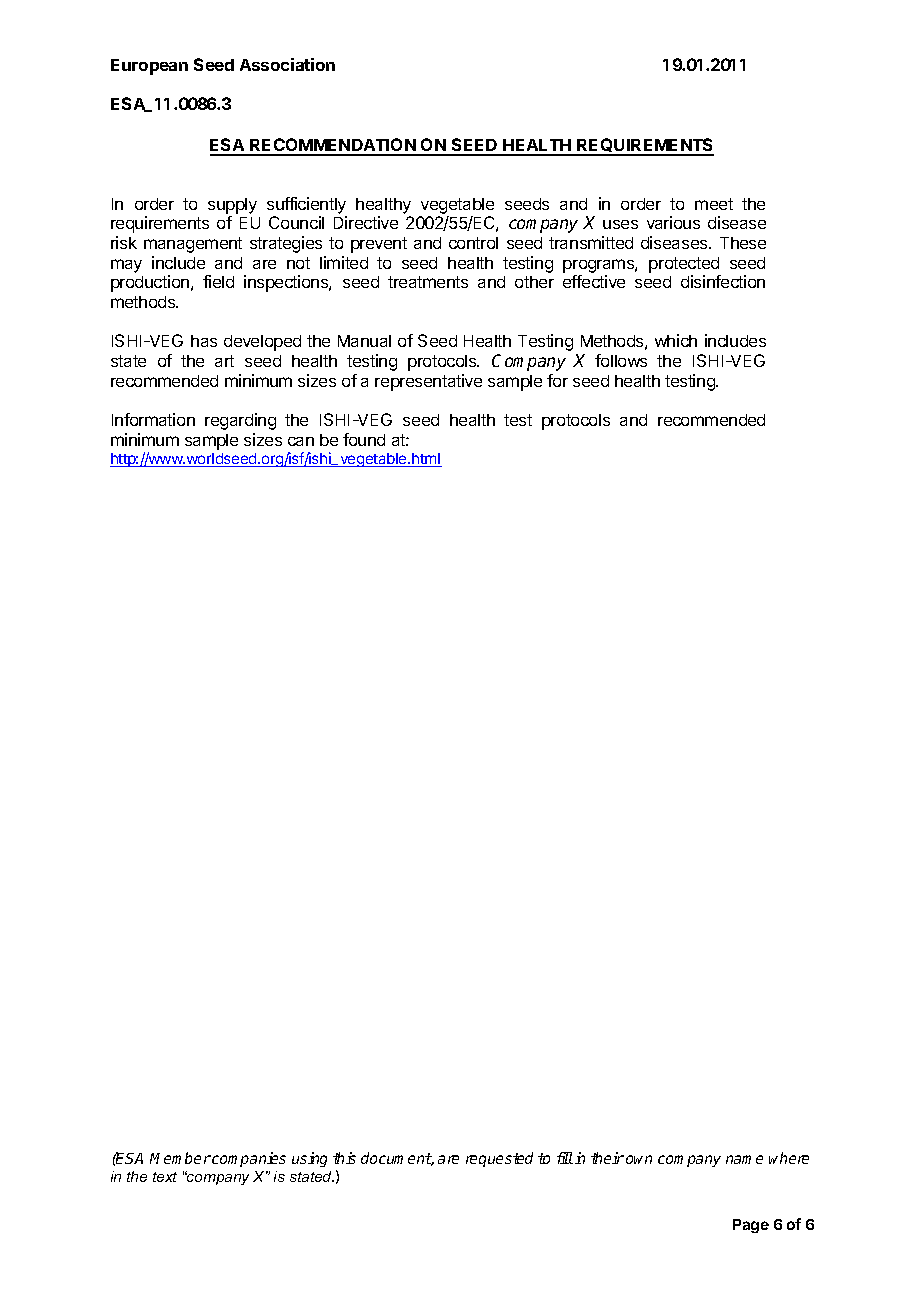 This screenshot has height=1308, width=924. Describe the element at coordinates (149, 67) in the screenshot. I see `European` at that location.
